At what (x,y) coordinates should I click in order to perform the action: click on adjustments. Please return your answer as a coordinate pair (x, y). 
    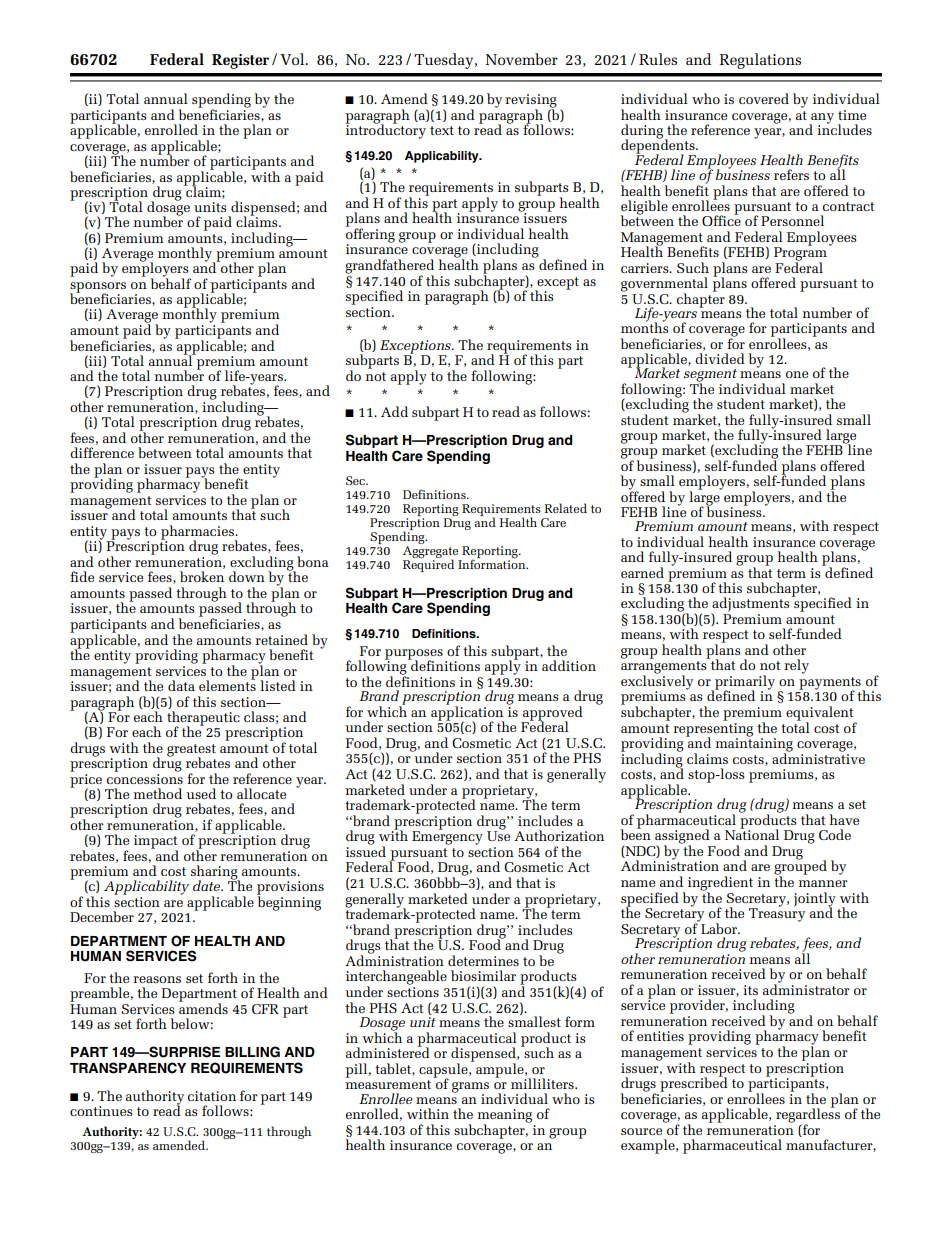
    Looking at the image, I should click on (750, 605).
